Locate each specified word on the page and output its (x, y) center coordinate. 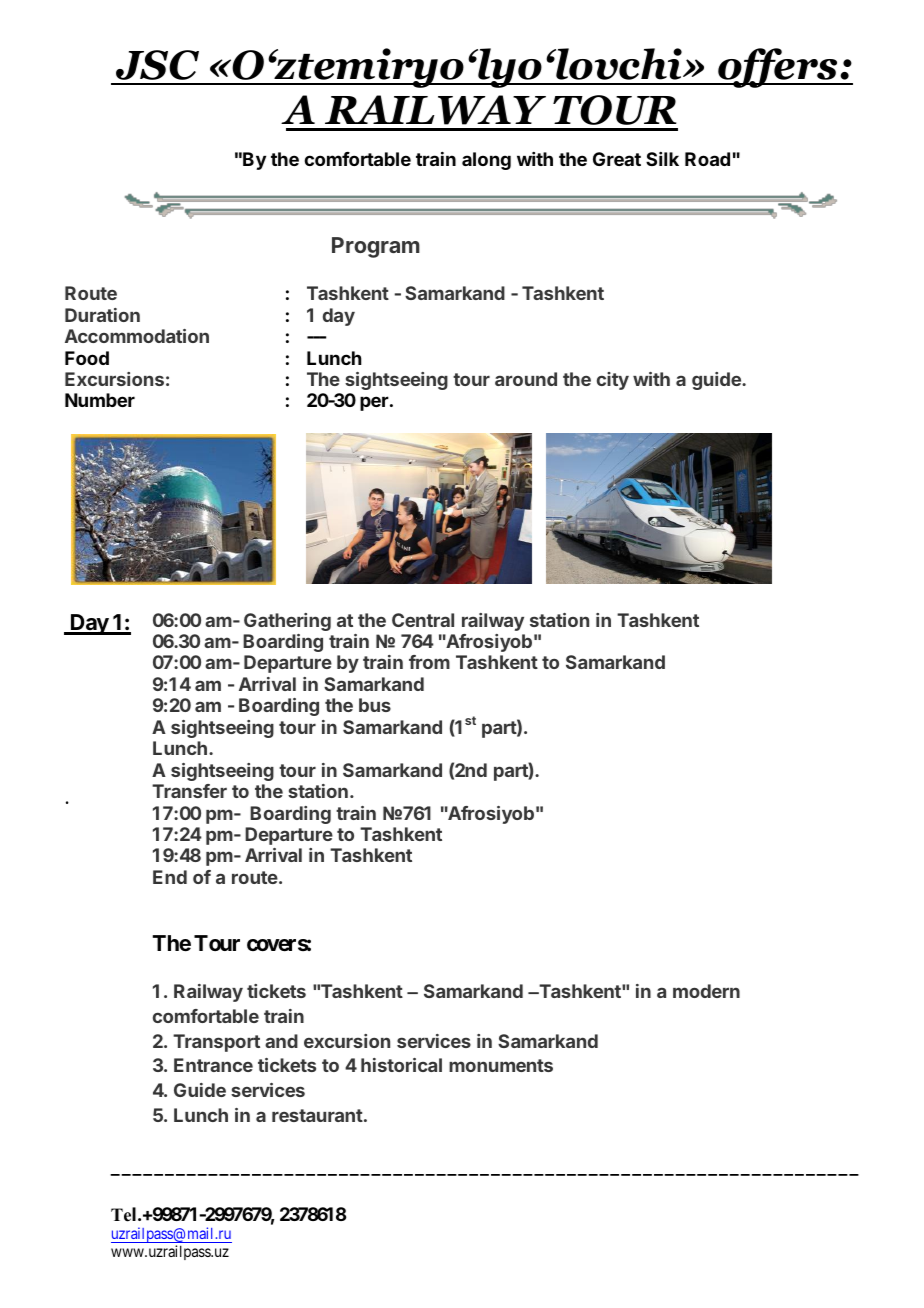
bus (375, 705)
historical (401, 1065)
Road (707, 159)
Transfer (189, 791)
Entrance (213, 1065)
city (613, 381)
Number (100, 400)
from (429, 662)
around (526, 379)
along (486, 161)
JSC (157, 65)
